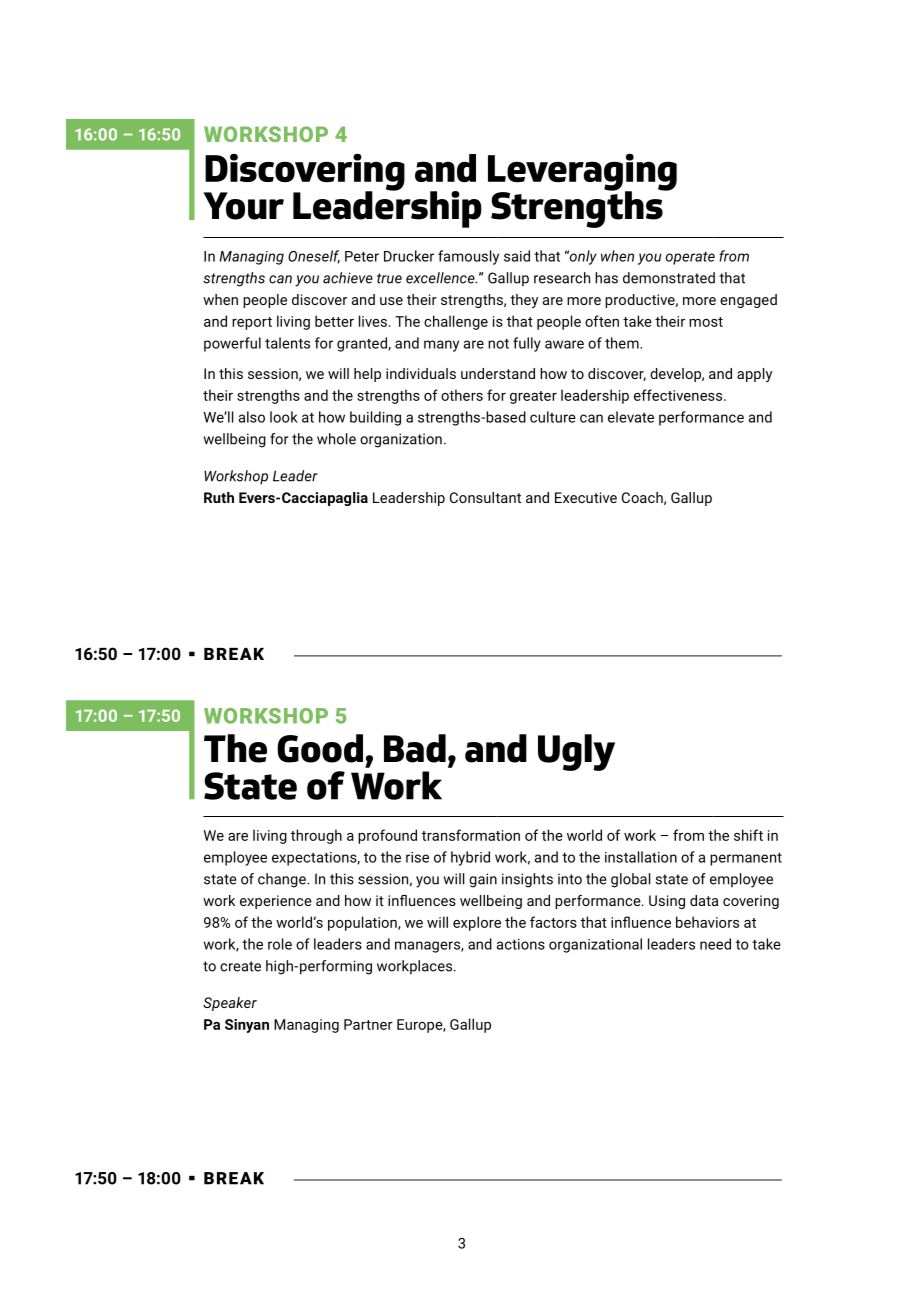 The height and width of the screenshot is (1308, 924). I want to click on operate, so click(690, 258).
